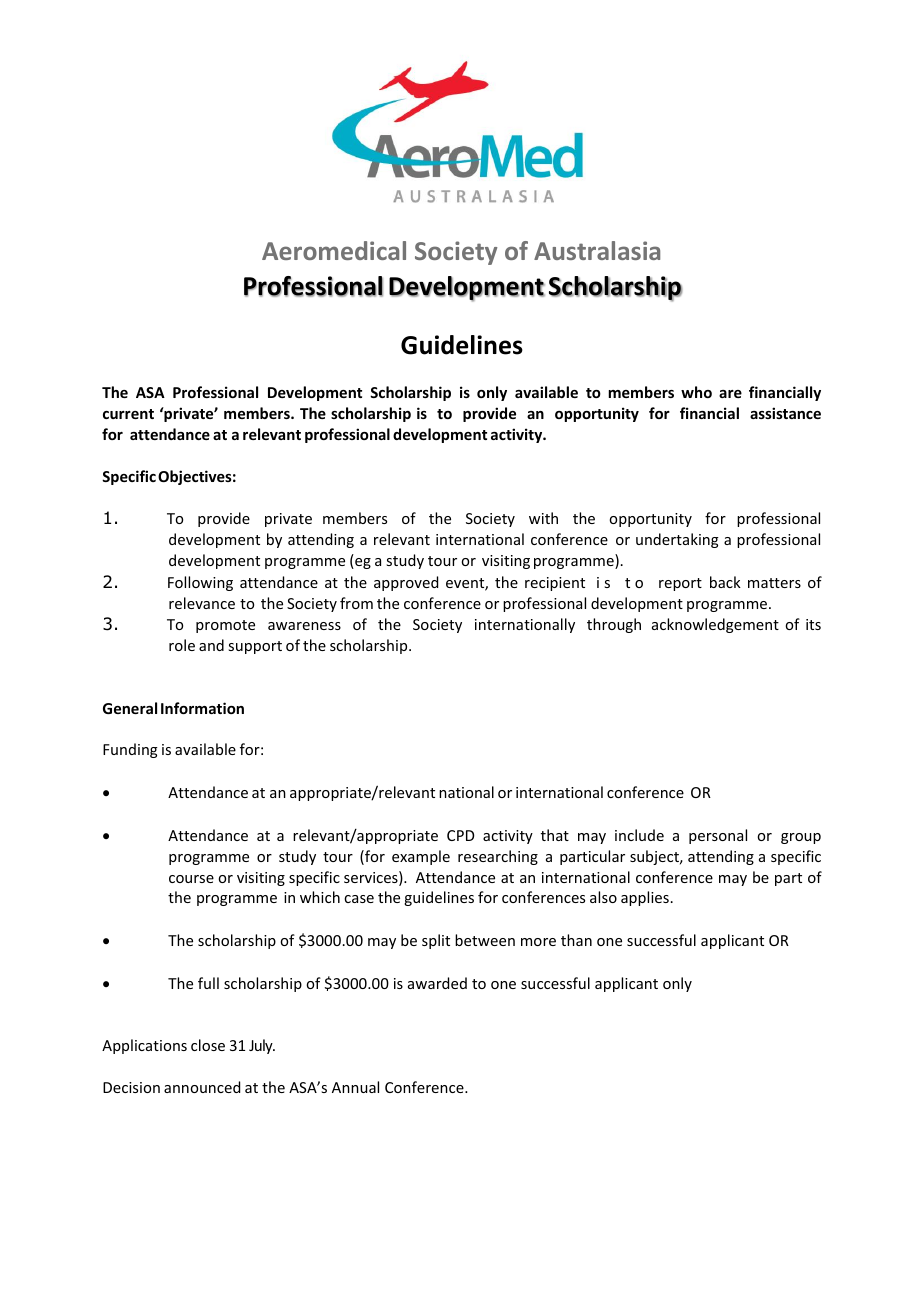  I want to click on Annual, so click(355, 1087).
